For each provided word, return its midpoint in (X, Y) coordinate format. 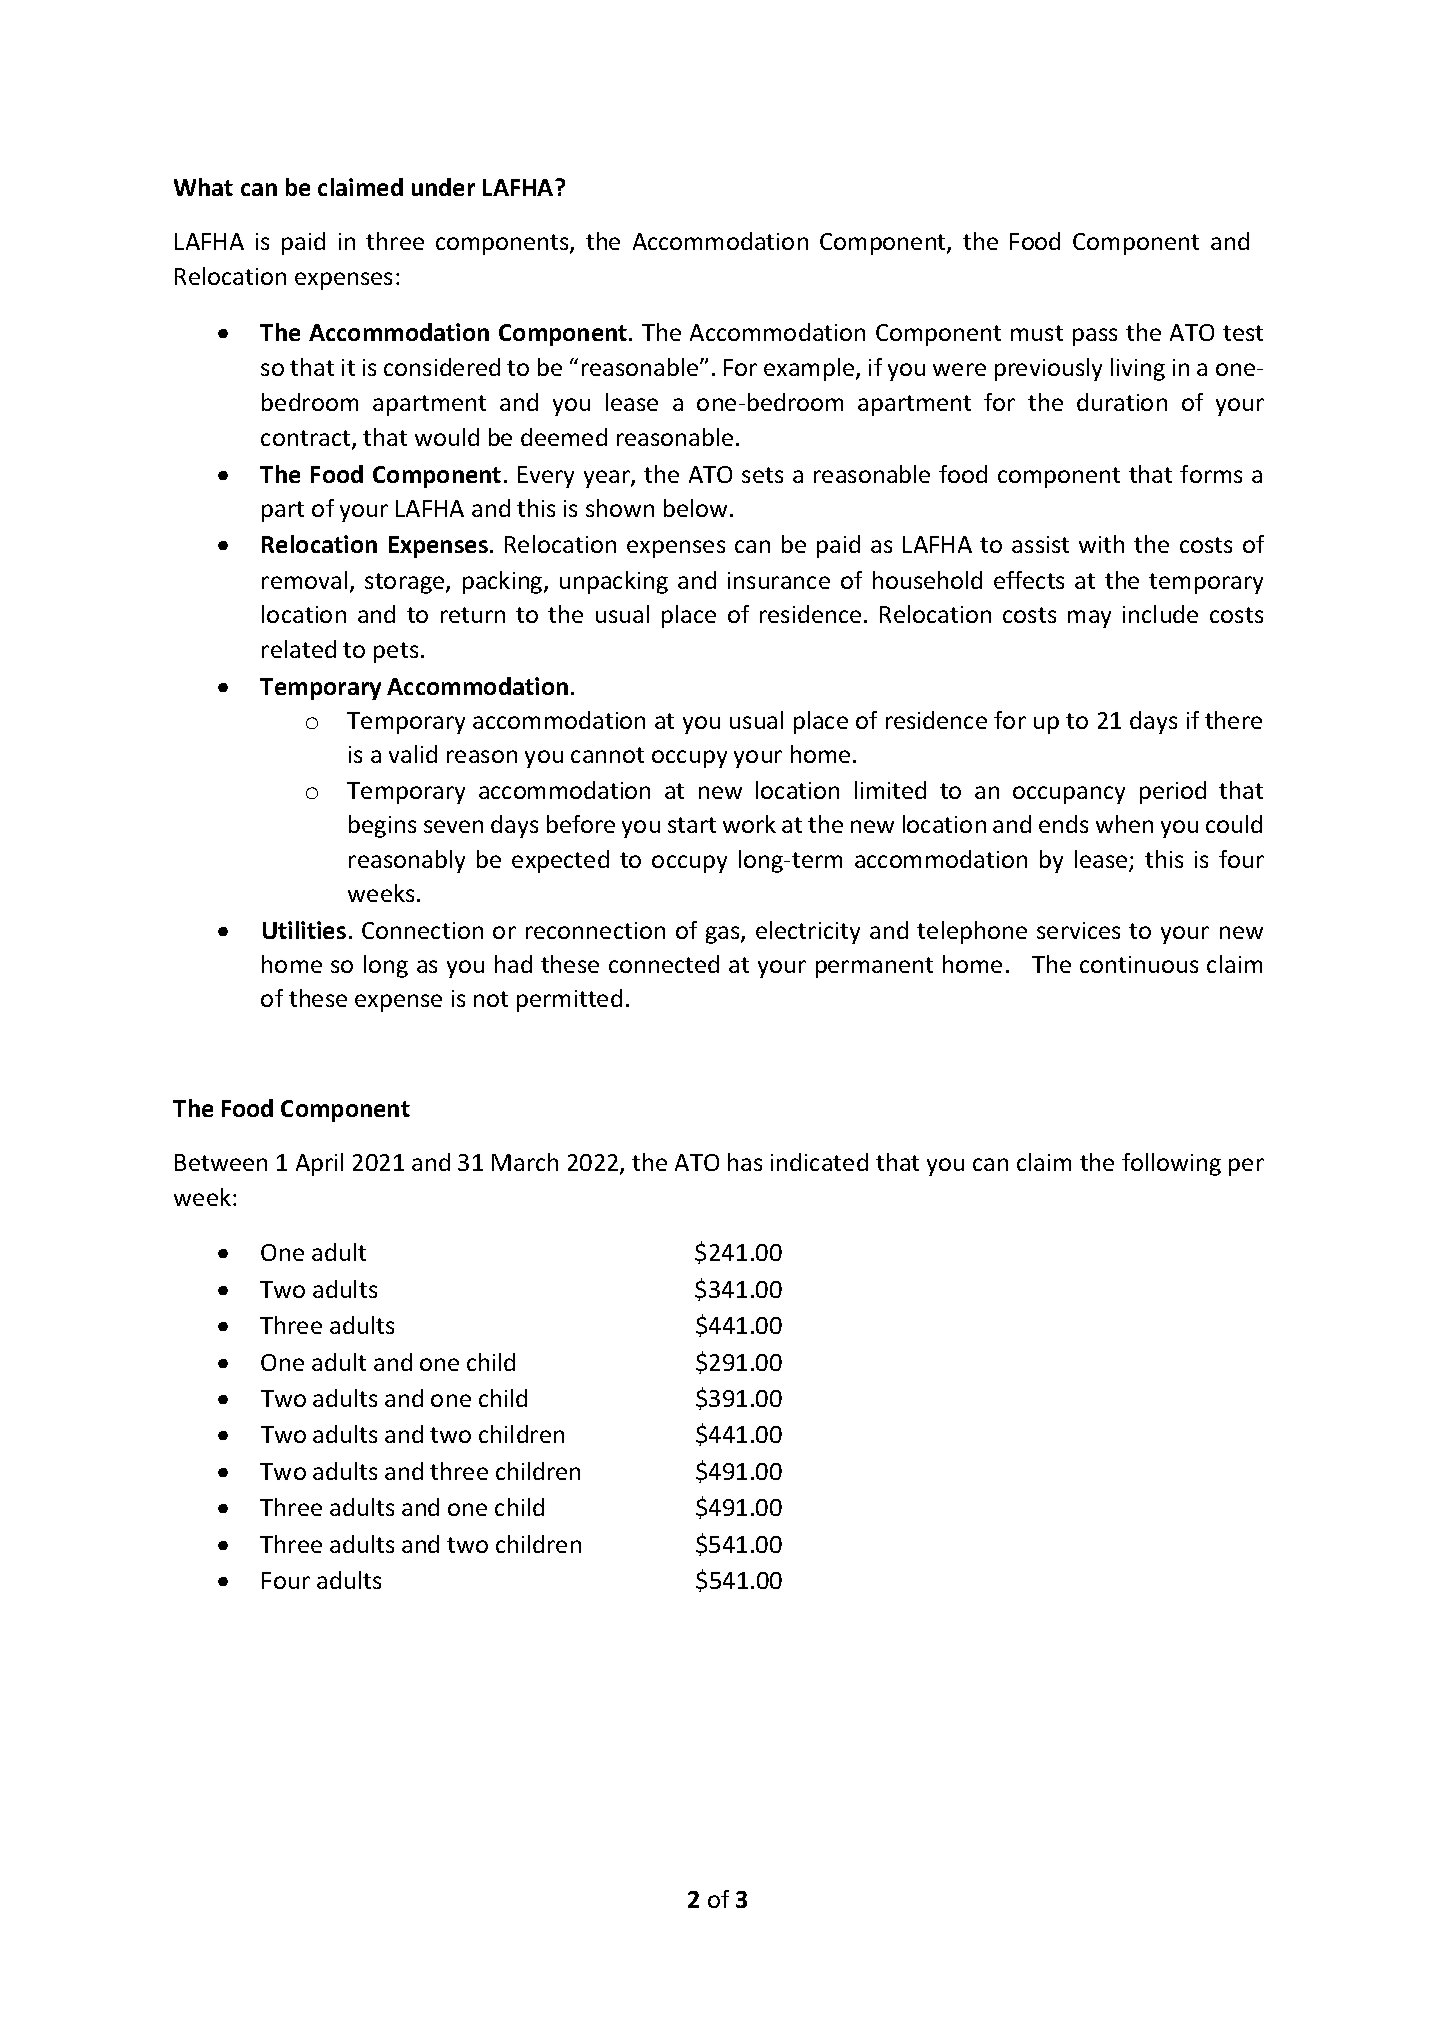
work (749, 824)
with (1101, 544)
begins (382, 826)
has (745, 1162)
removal (304, 580)
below (697, 508)
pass (1095, 337)
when (1124, 824)
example (810, 369)
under (443, 187)
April (319, 1164)
